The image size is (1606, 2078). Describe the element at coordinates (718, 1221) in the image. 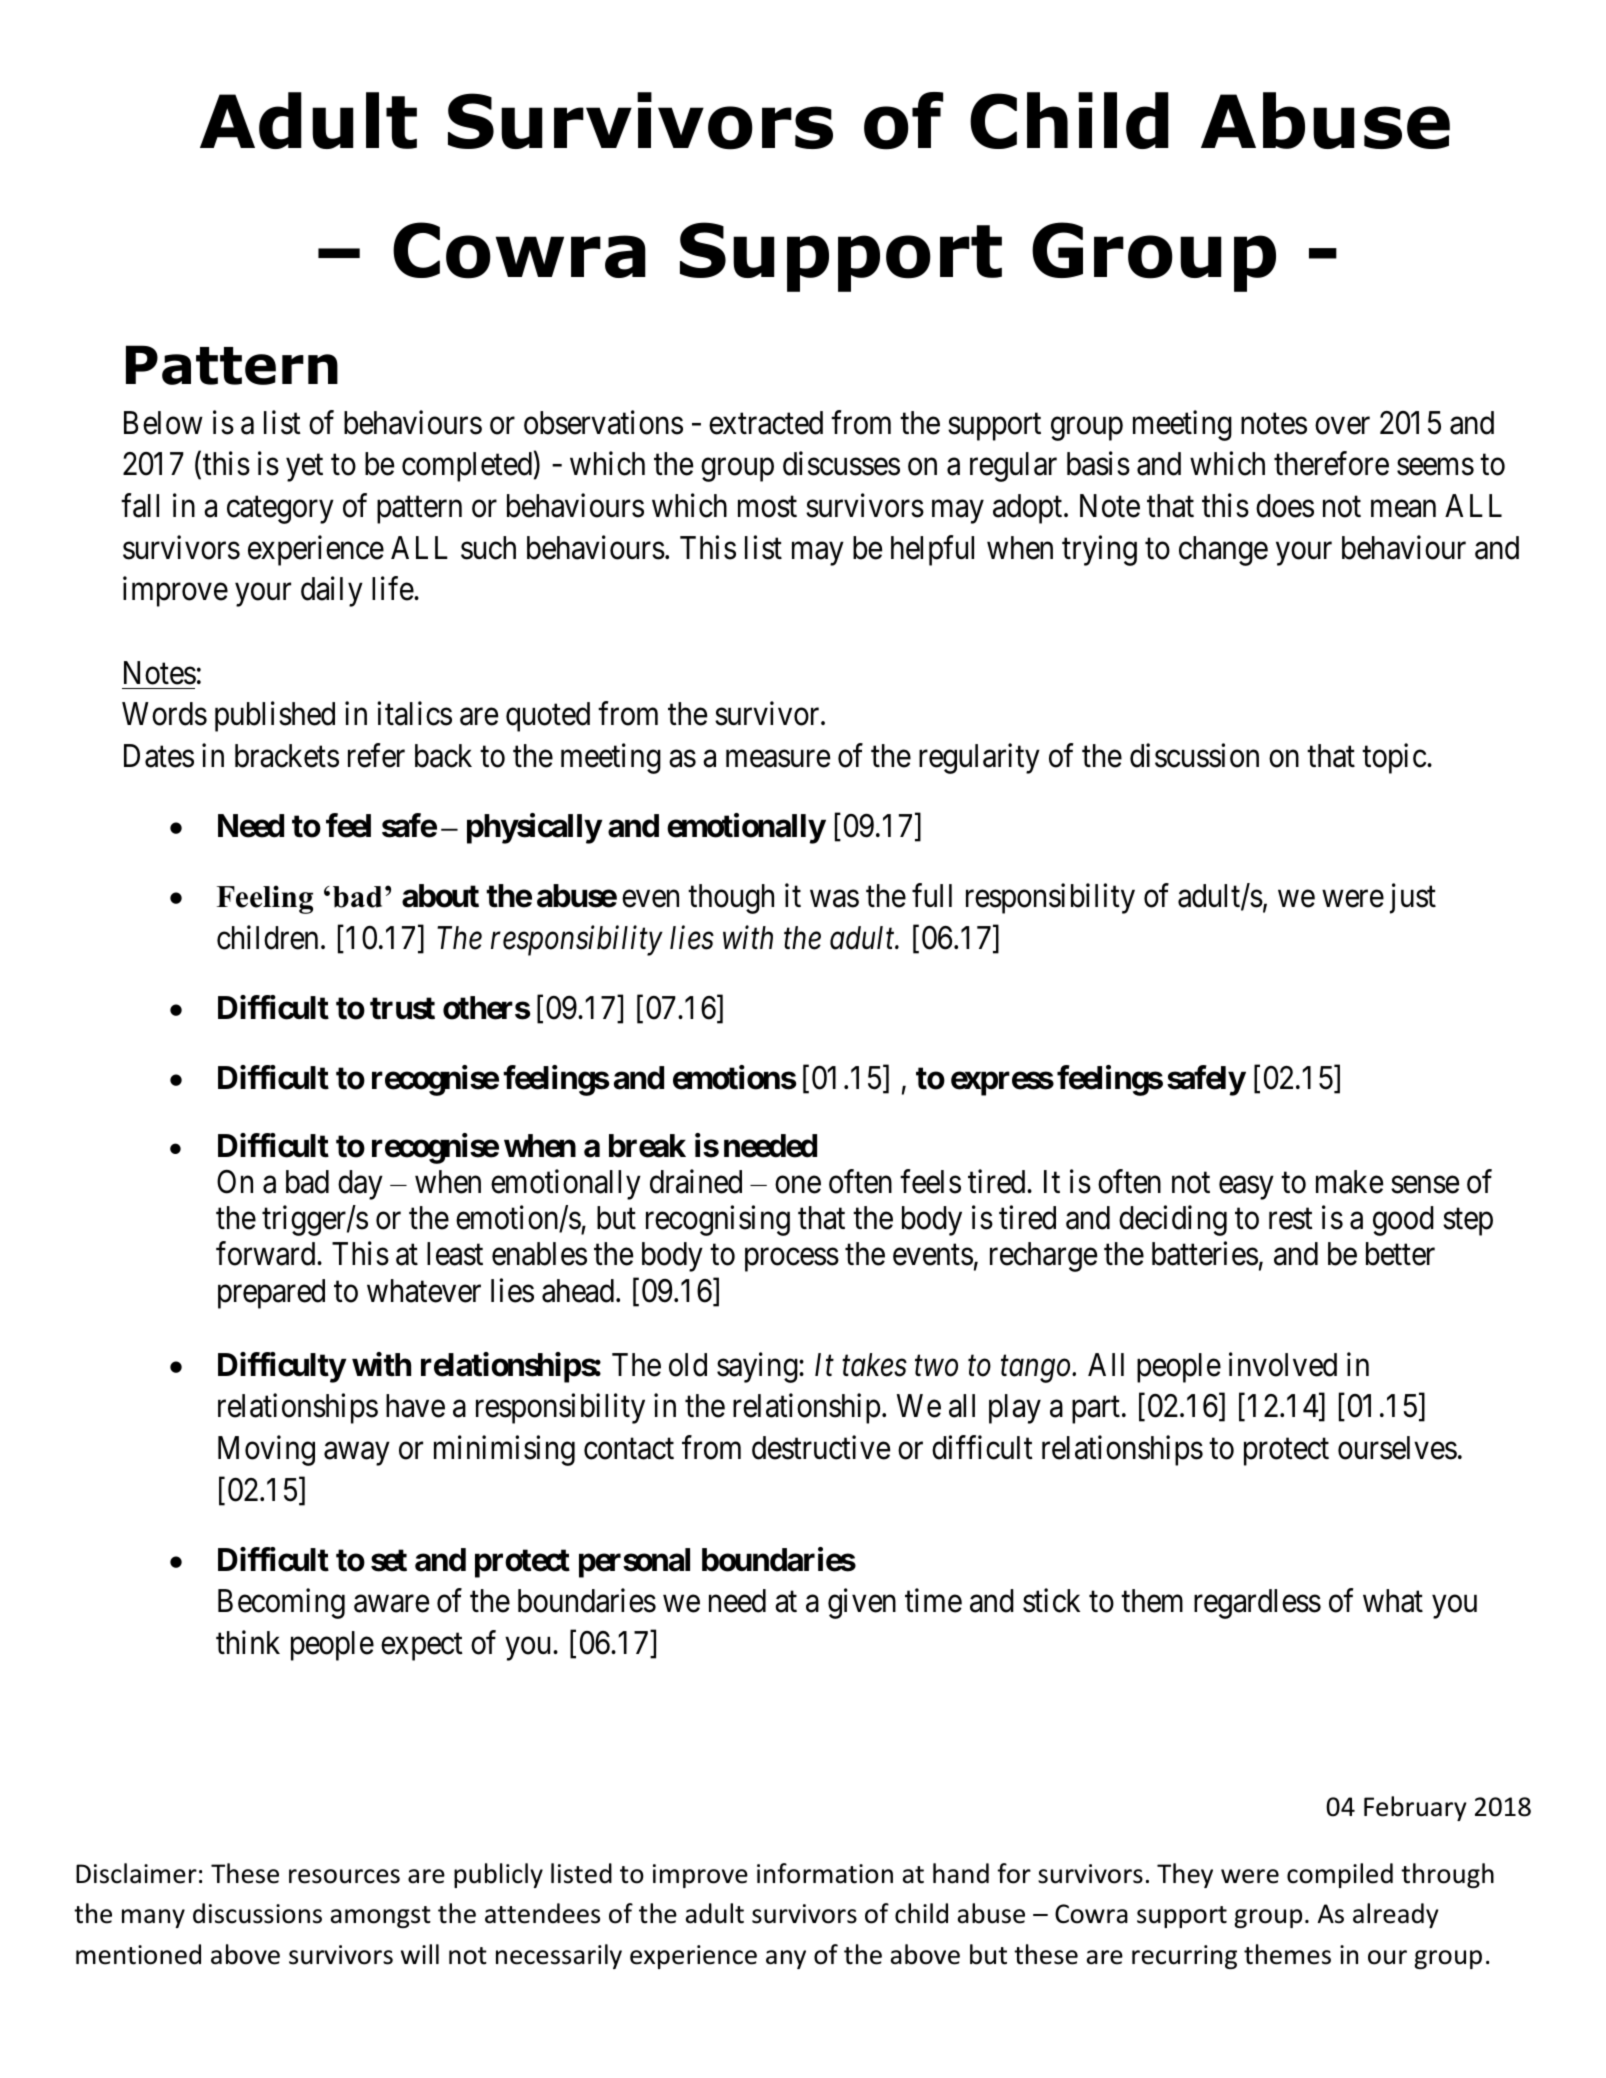

I see `recognising` at that location.
